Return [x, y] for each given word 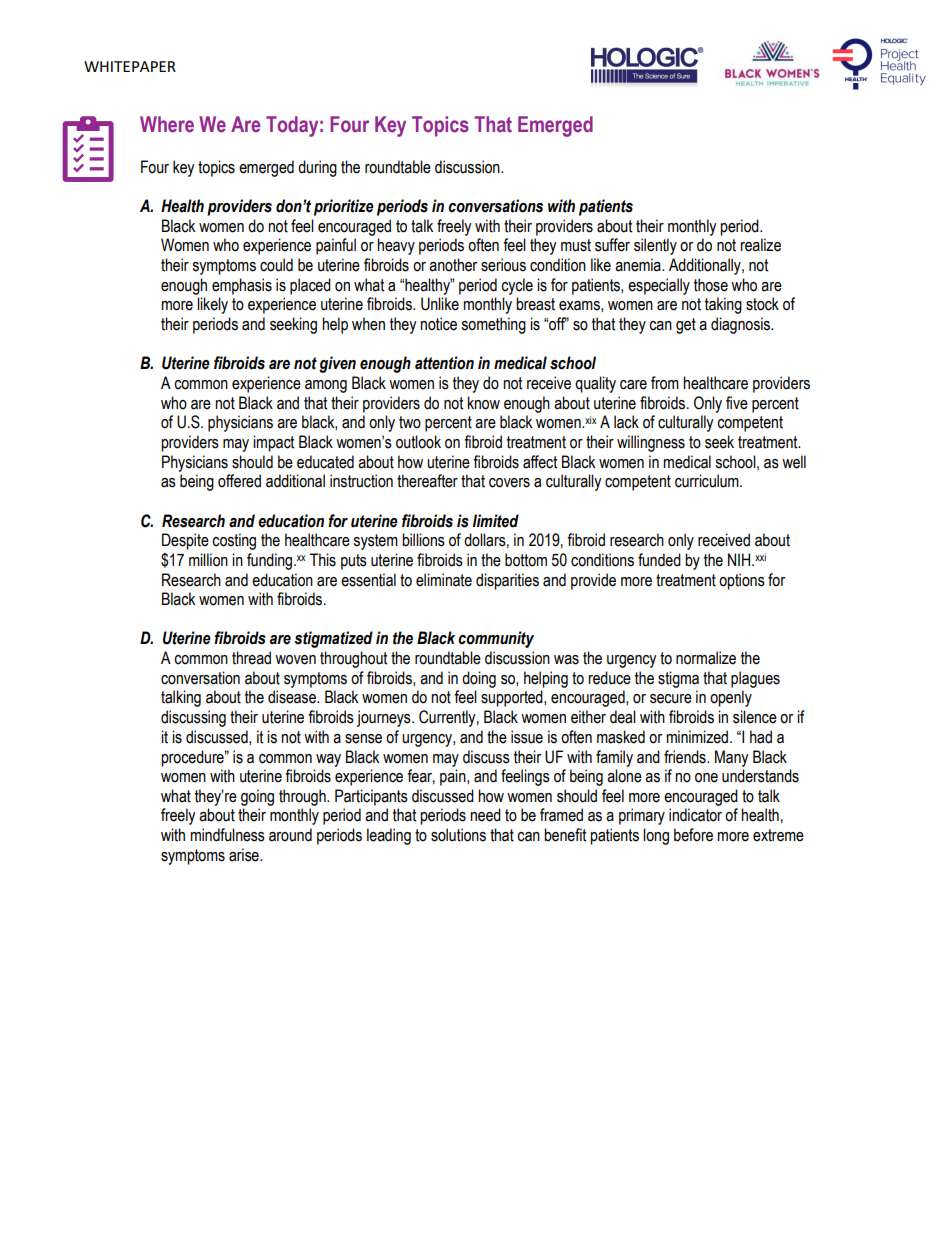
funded [659, 560]
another [453, 265]
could [276, 265]
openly [731, 698]
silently [655, 246]
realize [760, 245]
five [737, 403]
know [484, 403]
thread [251, 658]
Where [167, 124]
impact [273, 443]
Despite [185, 541]
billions [423, 540]
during [317, 168]
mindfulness [227, 835]
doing [479, 679]
